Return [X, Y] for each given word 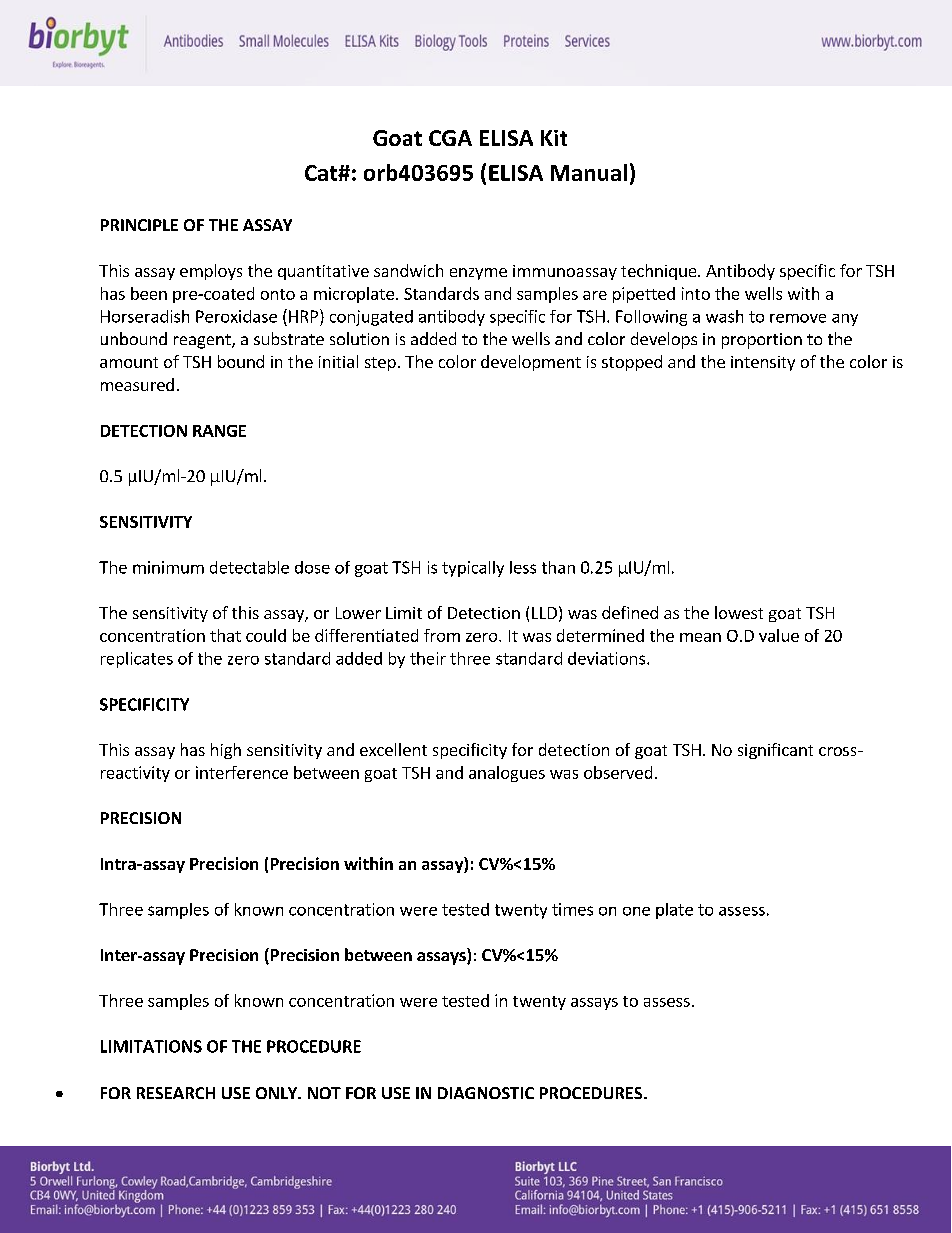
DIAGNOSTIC [486, 1093]
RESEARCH [176, 1093]
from [442, 635]
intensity [763, 363]
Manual [589, 172]
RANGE [219, 431]
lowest [739, 612]
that [225, 635]
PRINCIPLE [139, 225]
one [636, 911]
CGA [450, 138]
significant [775, 751]
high [226, 751]
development [531, 363]
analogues [507, 774]
